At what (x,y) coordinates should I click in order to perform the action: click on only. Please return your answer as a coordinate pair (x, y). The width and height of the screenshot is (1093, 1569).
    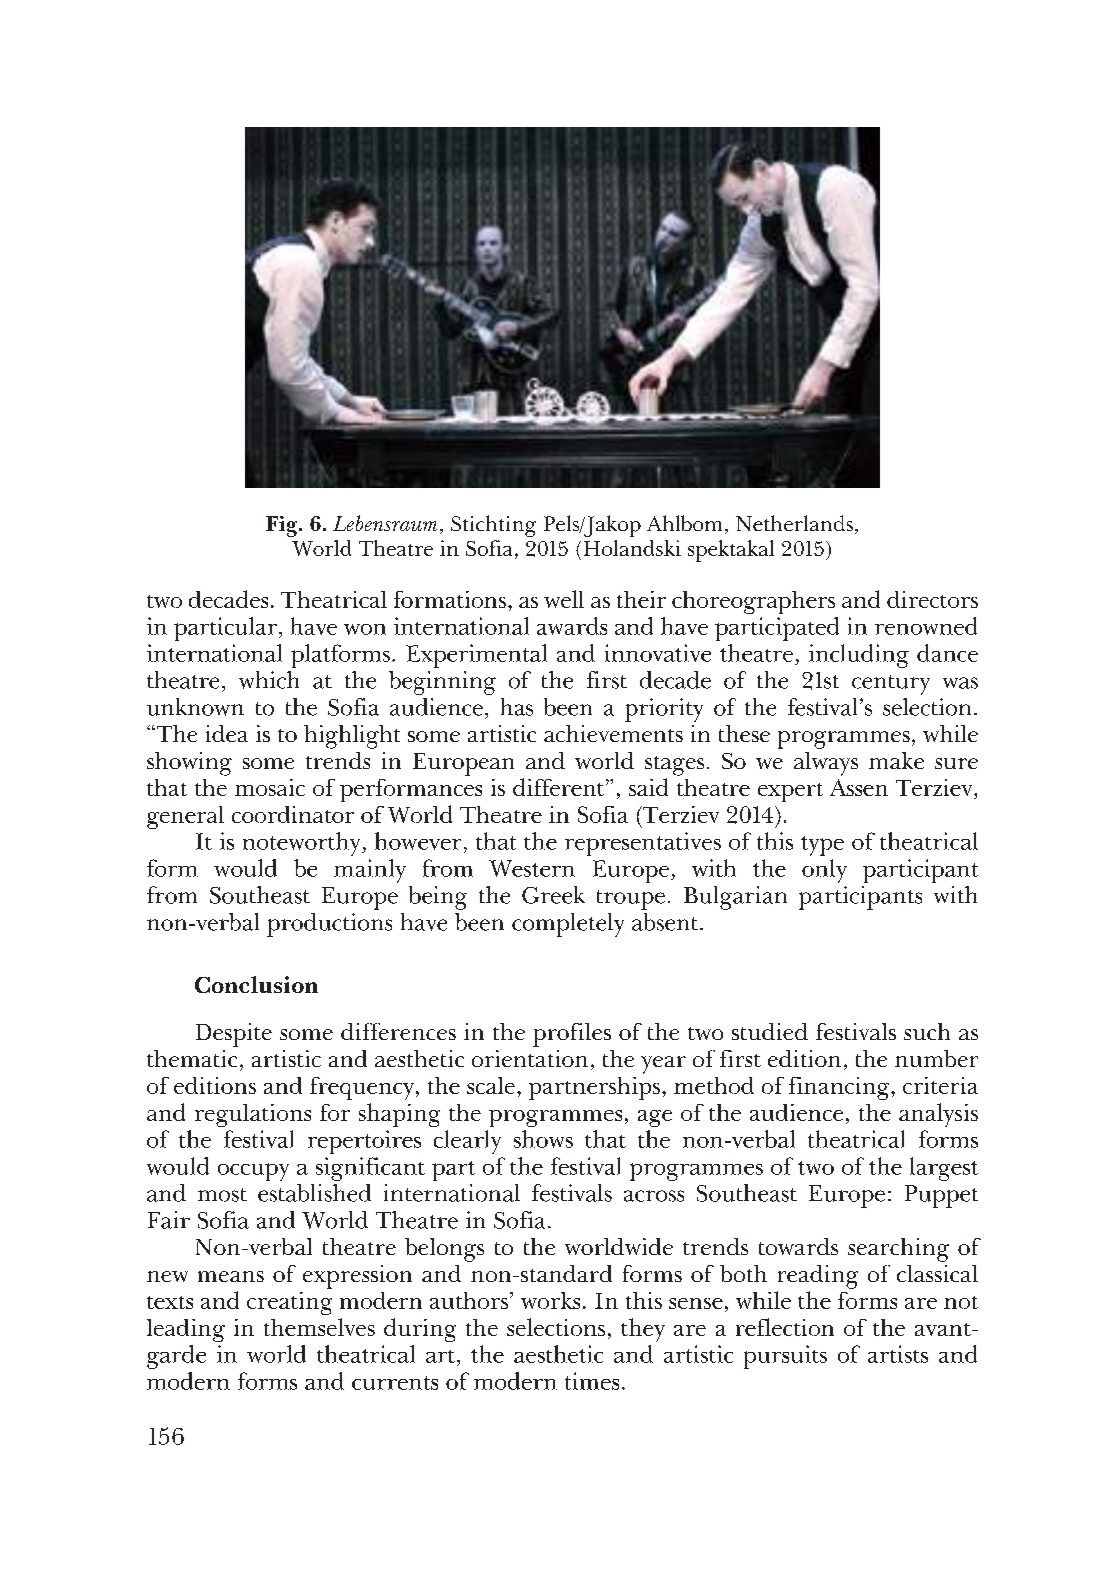
    Looking at the image, I should click on (824, 871).
